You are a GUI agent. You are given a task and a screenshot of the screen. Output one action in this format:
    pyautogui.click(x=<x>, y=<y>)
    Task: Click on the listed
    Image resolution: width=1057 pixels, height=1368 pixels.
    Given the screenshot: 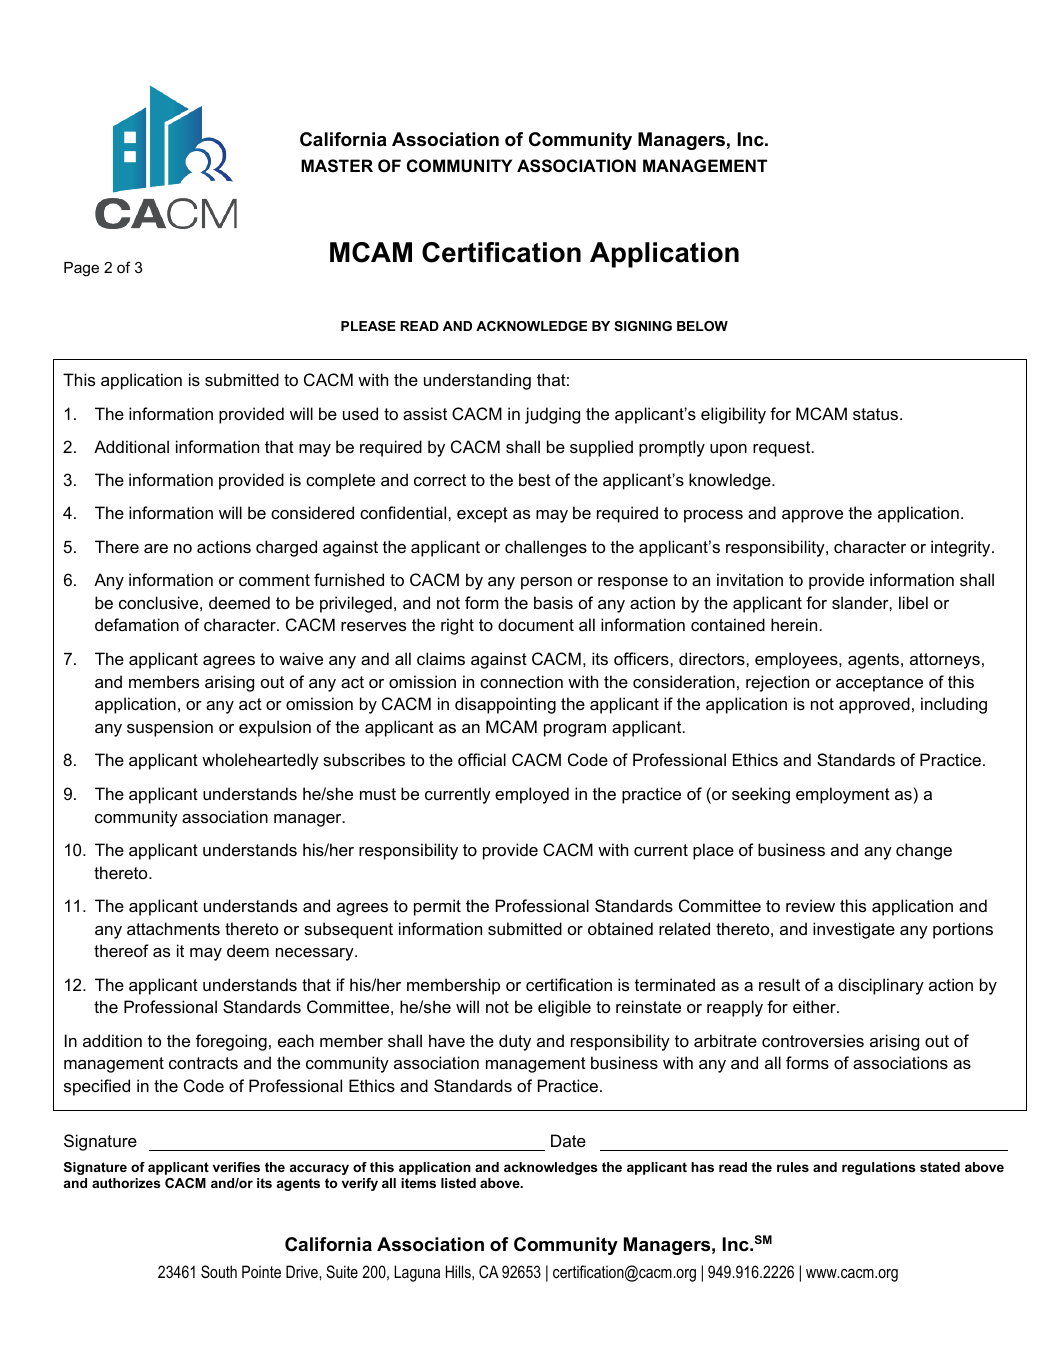 What is the action you would take?
    pyautogui.click(x=458, y=1183)
